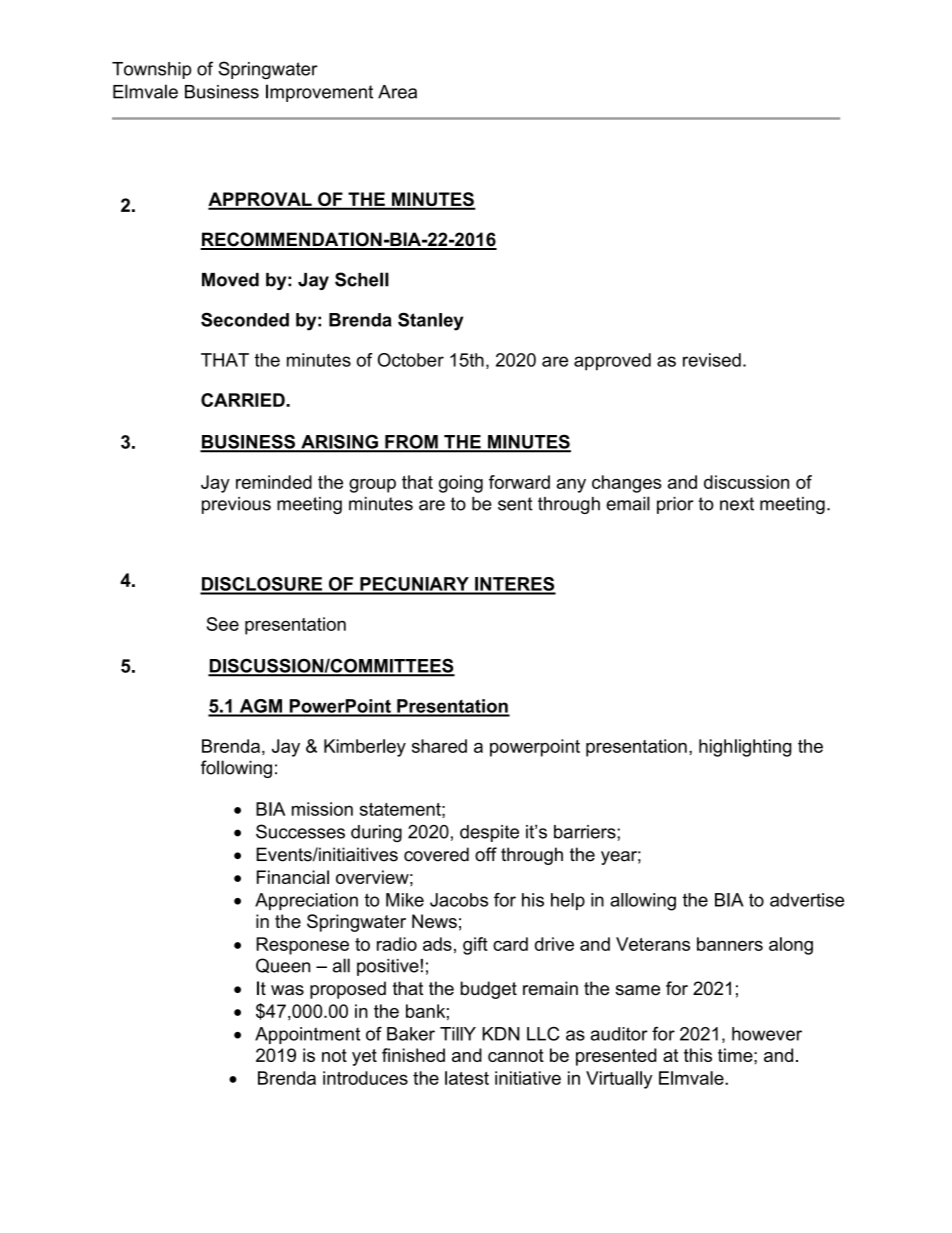 Image resolution: width=952 pixels, height=1233 pixels. Describe the element at coordinates (712, 360) in the image. I see `revised` at that location.
